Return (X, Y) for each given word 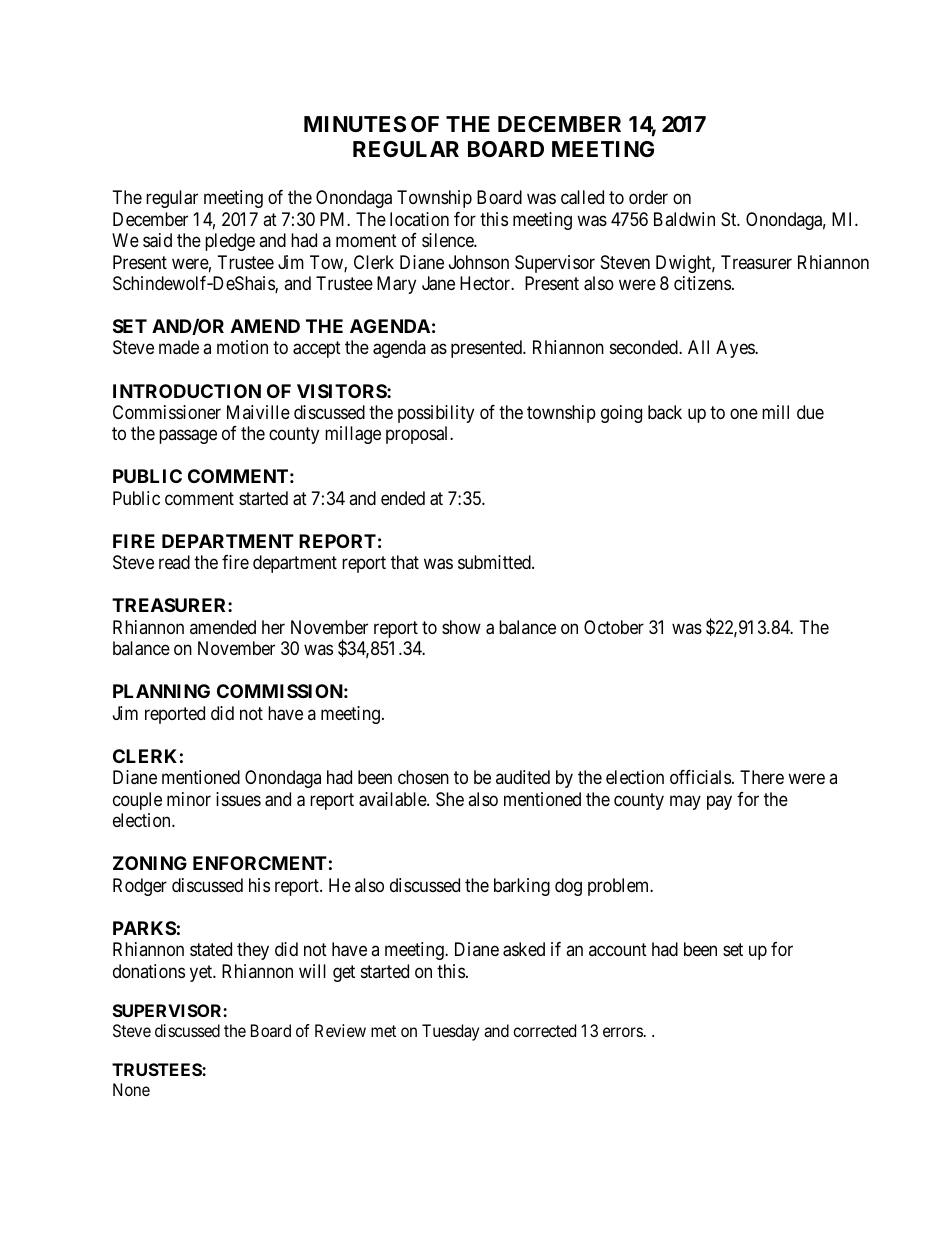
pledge (230, 242)
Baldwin (684, 219)
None (131, 1089)
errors (623, 1032)
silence (448, 240)
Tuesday (450, 1032)
